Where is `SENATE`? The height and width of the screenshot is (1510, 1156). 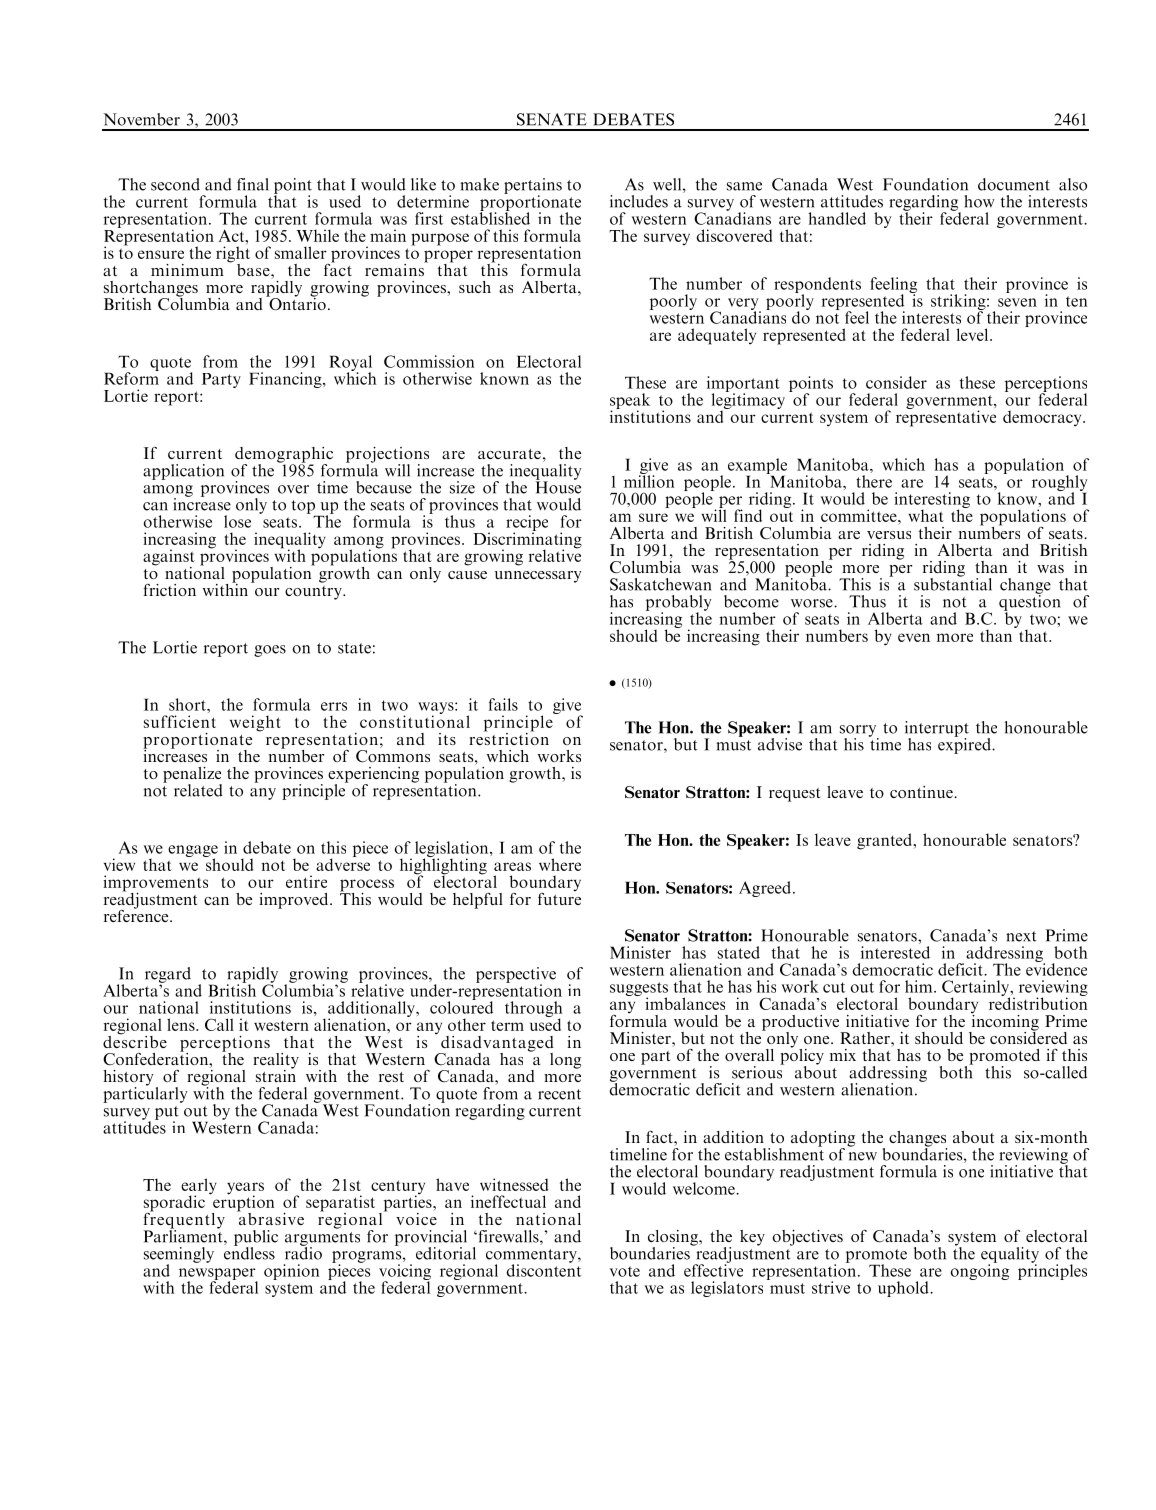 SENATE is located at coordinates (552, 119).
